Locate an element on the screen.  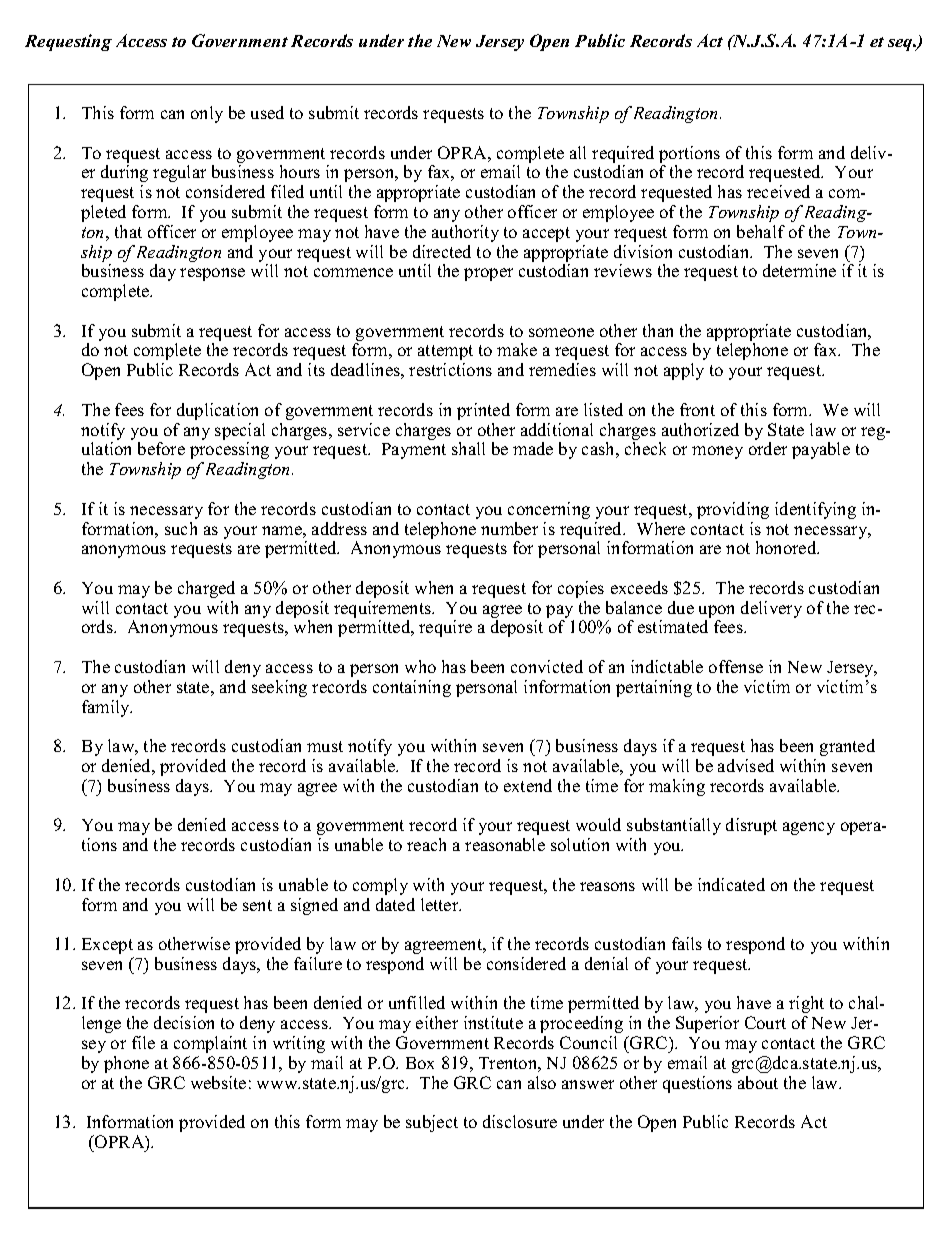
authority is located at coordinates (465, 233).
